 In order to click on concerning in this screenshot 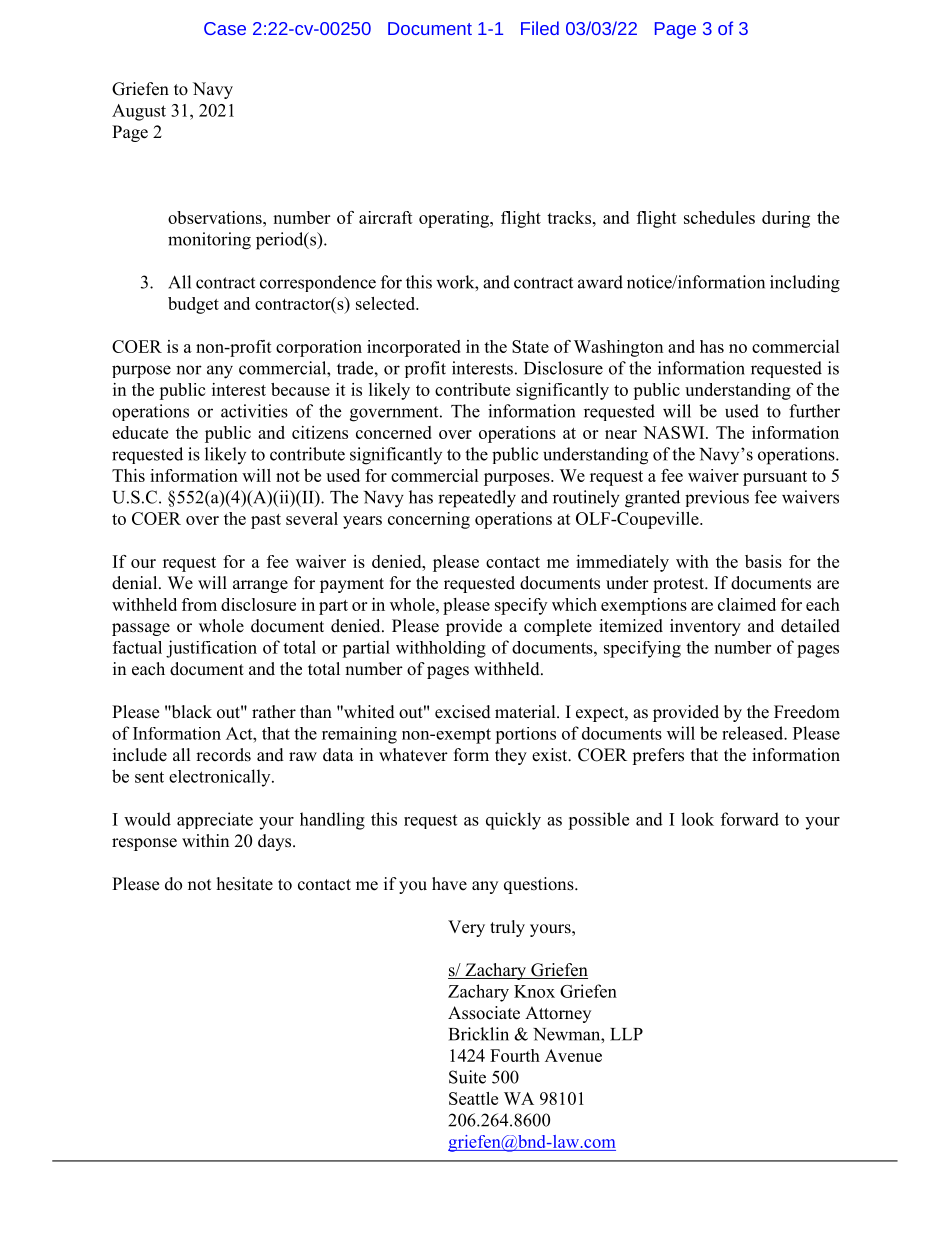, I will do `click(429, 520)`.
